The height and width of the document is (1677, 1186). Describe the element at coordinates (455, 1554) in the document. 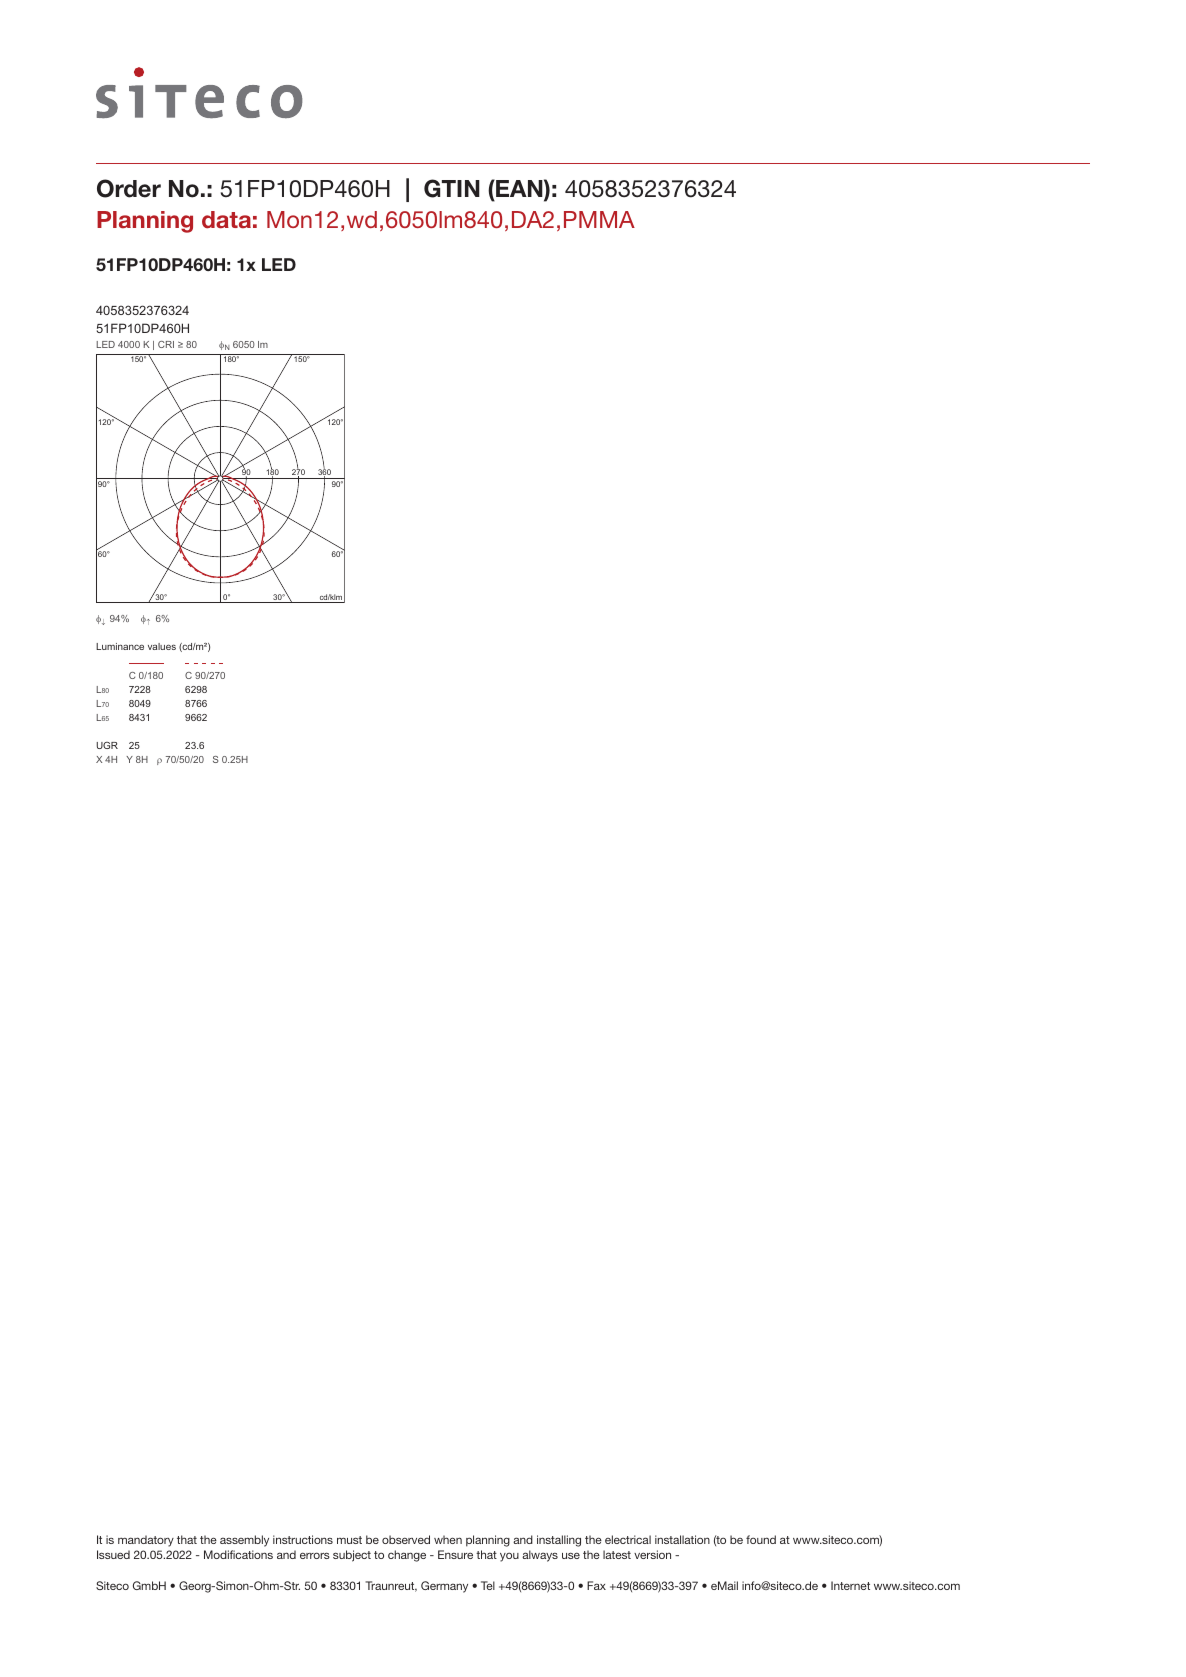

I see `Ensure` at that location.
